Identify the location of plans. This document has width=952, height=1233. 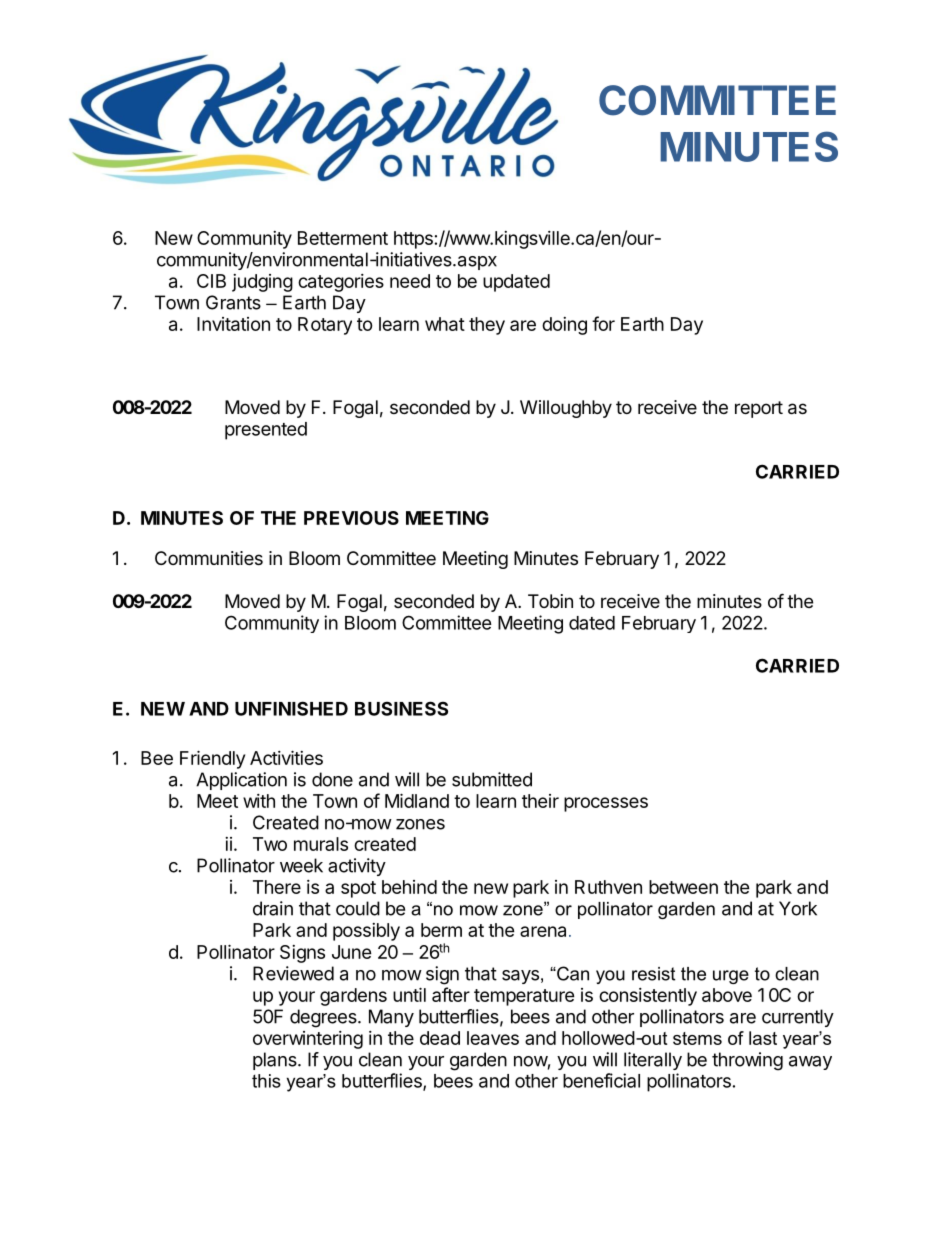
(276, 1061).
